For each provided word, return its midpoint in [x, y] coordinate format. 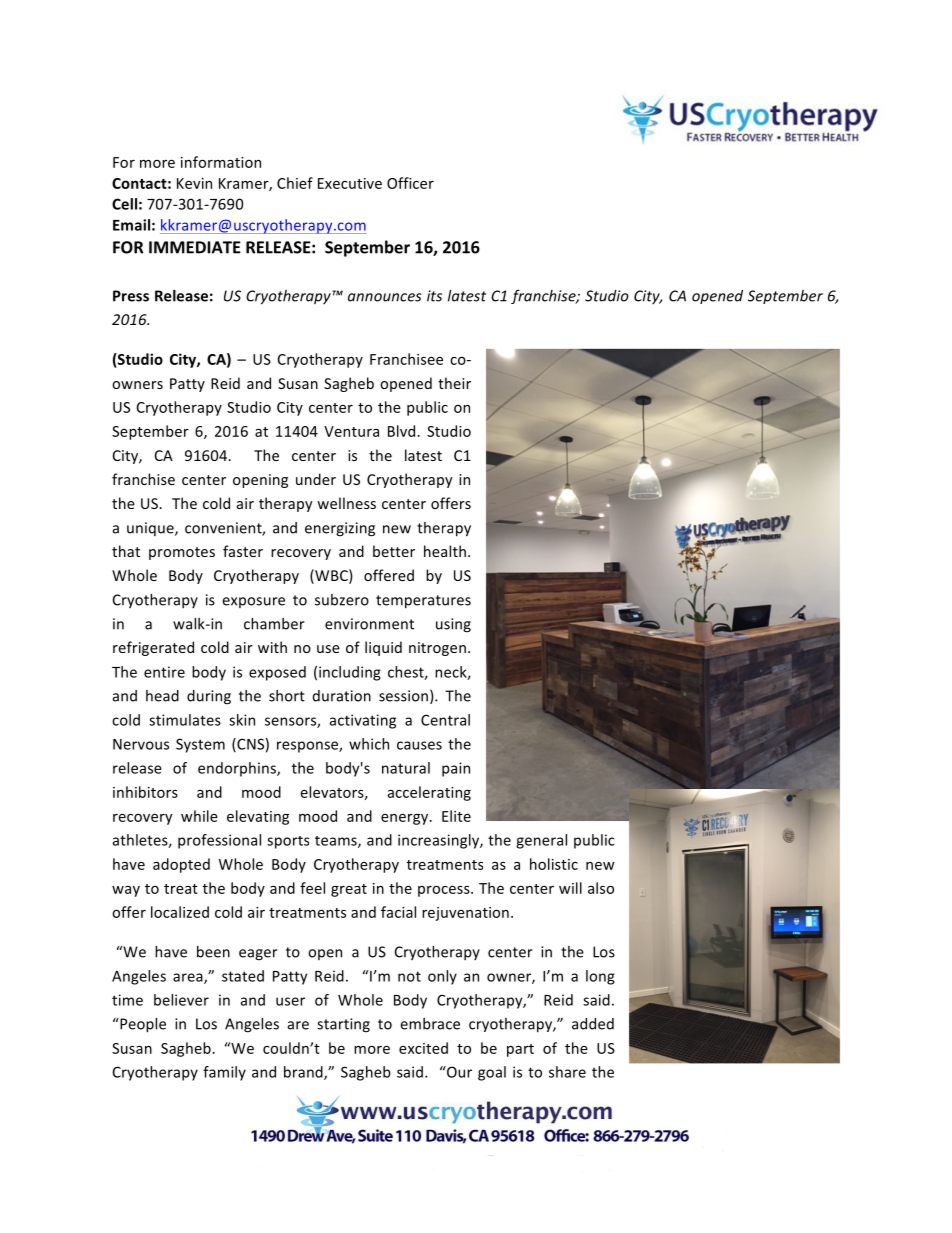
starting [343, 1025]
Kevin [194, 183]
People [142, 1025]
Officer [410, 183]
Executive [350, 183]
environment [369, 624]
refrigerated [153, 648]
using [453, 625]
